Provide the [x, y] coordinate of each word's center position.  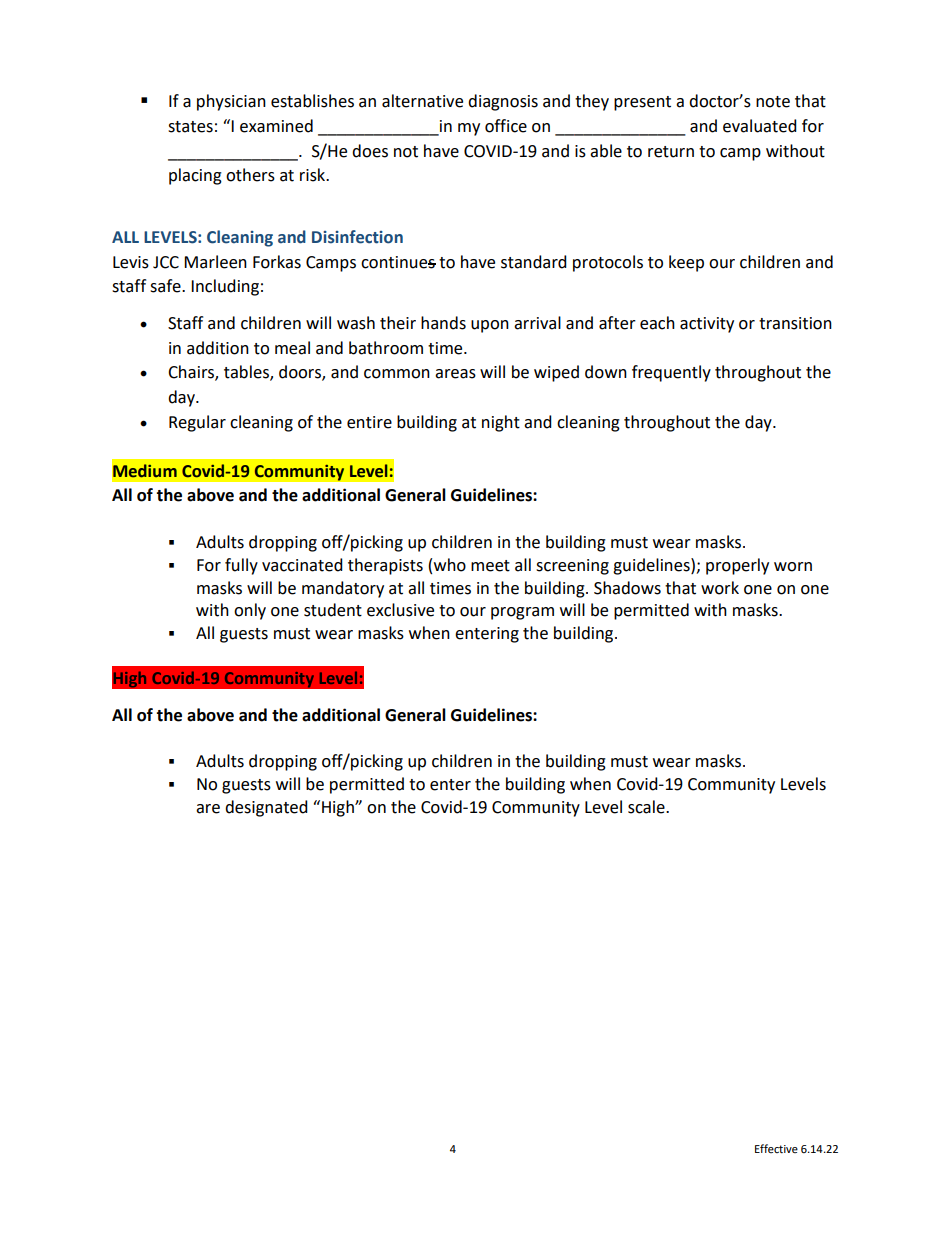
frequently [671, 373]
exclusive [400, 610]
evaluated [760, 126]
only [250, 611]
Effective [776, 1148]
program [522, 613]
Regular [197, 423]
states [190, 127]
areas [455, 374]
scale [647, 807]
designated [266, 808]
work [720, 588]
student [333, 610]
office [506, 126]
